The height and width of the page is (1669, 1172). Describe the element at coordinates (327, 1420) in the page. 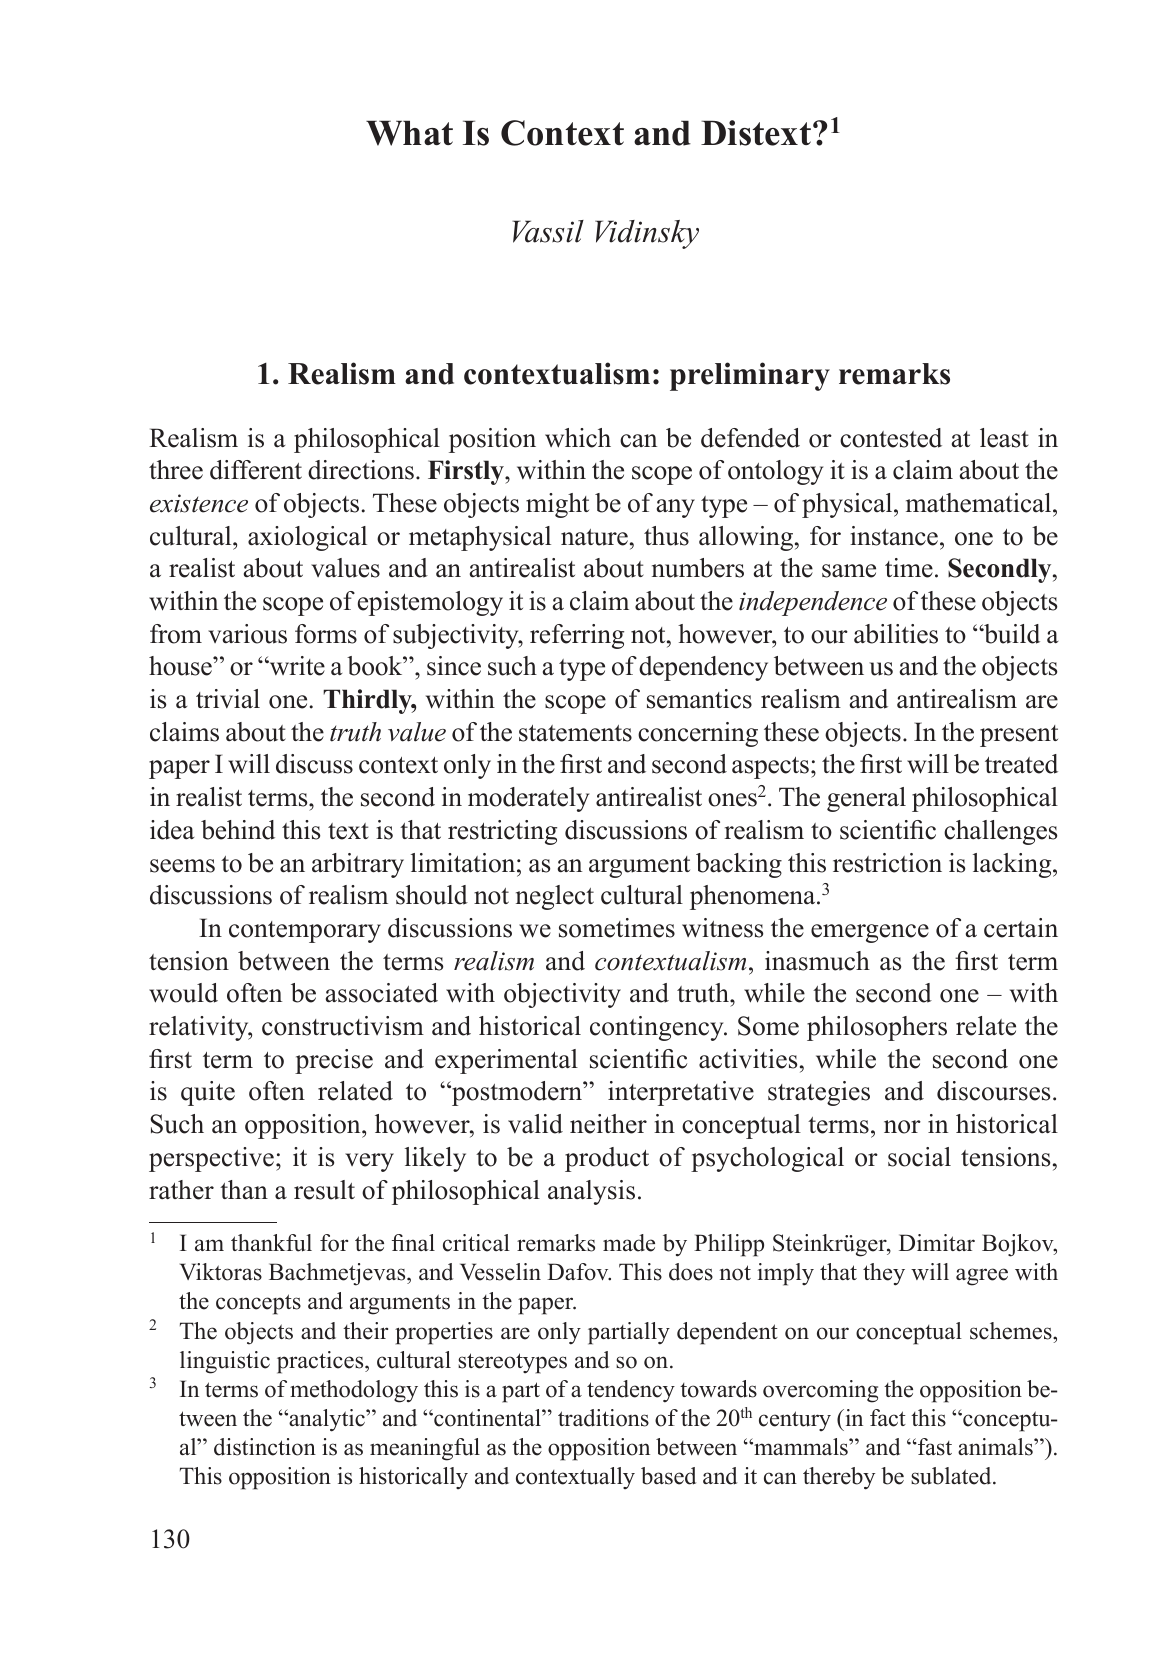

I see `analytic` at that location.
